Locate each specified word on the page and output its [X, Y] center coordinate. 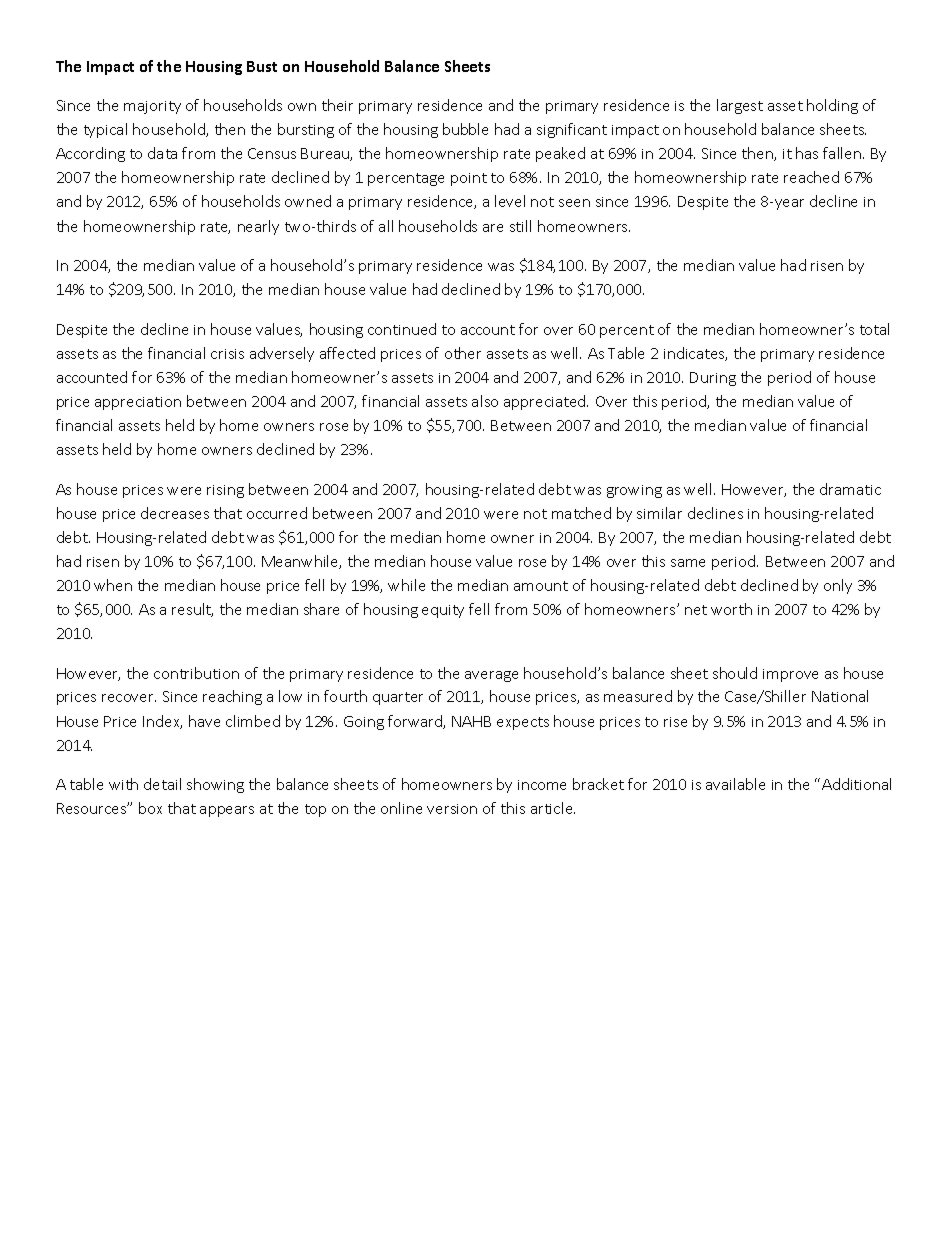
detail [162, 784]
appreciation [138, 403]
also [485, 401]
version [452, 809]
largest [740, 106]
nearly [258, 227]
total [874, 329]
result [192, 610]
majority [152, 107]
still [520, 226]
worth [731, 609]
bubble [465, 129]
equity [443, 611]
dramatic [850, 489]
